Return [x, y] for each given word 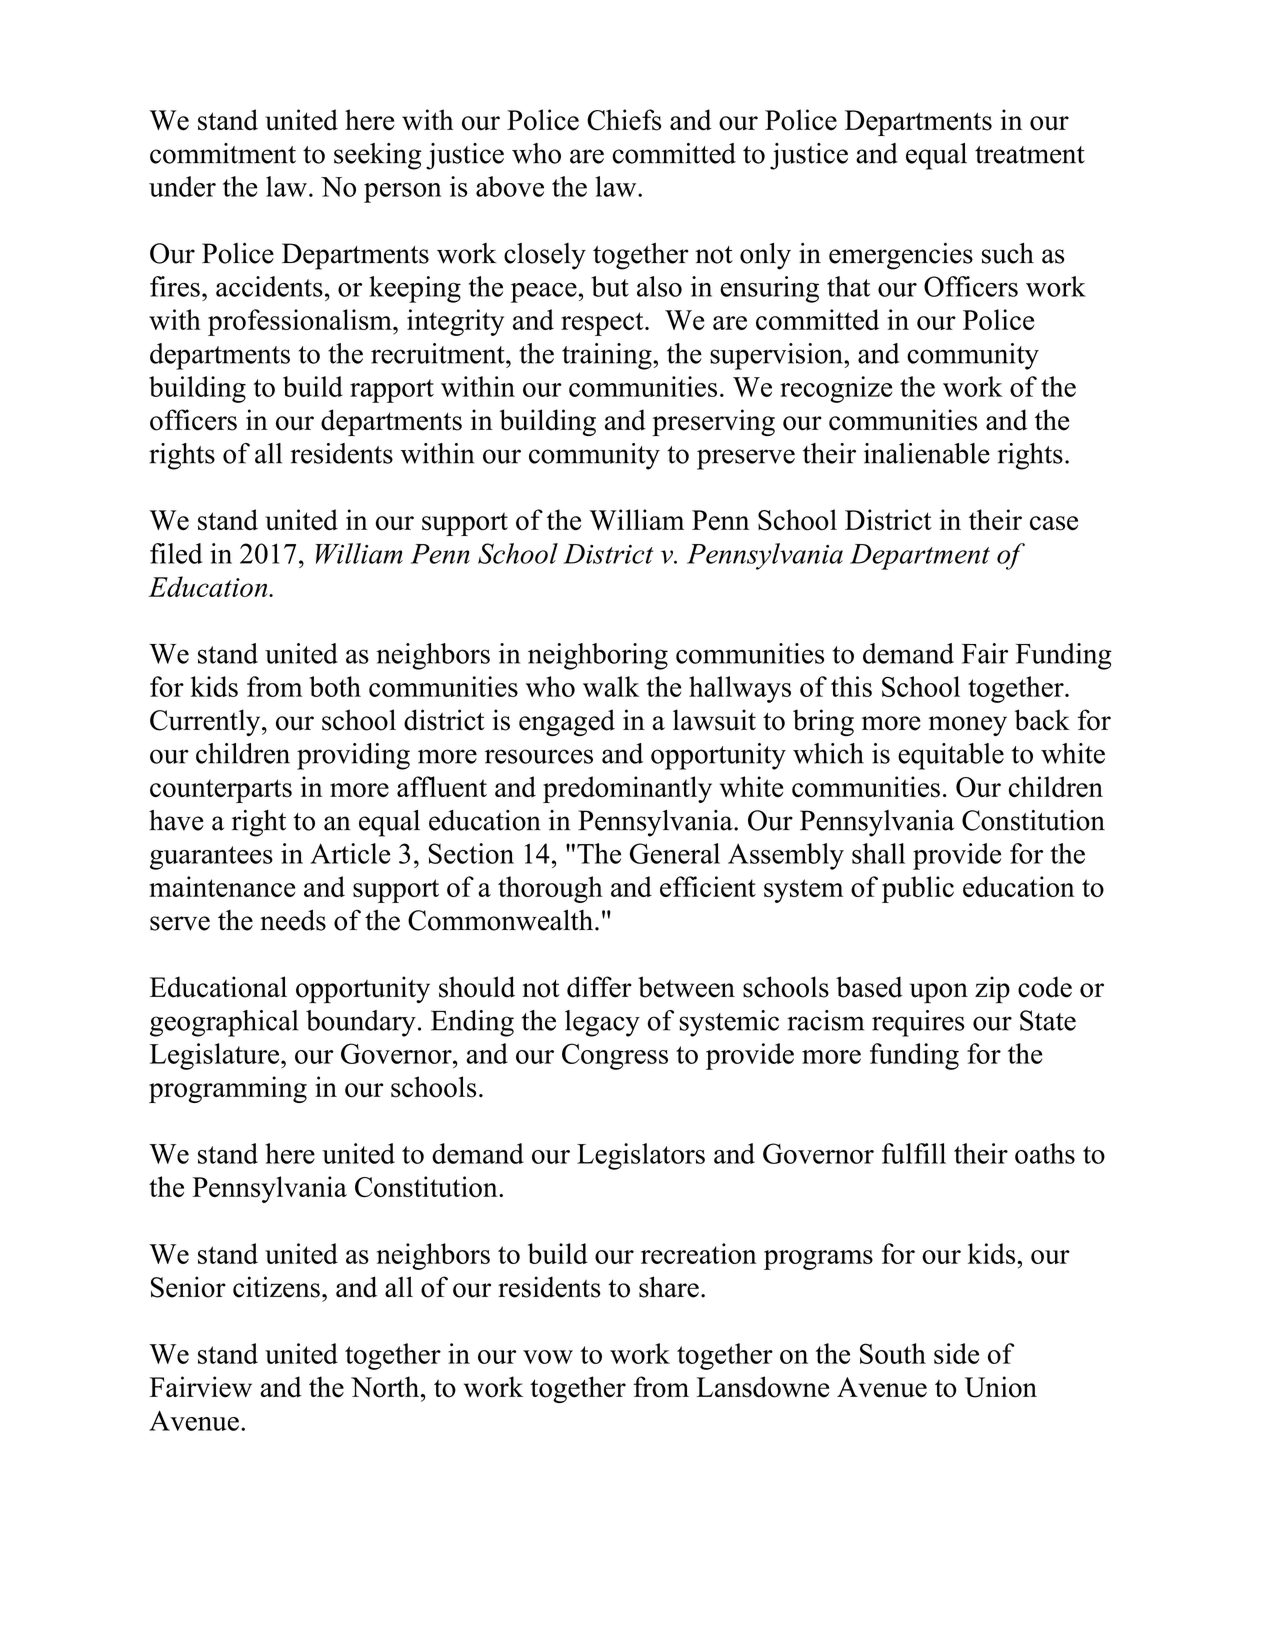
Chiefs [624, 120]
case [1054, 523]
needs [293, 920]
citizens [276, 1287]
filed [176, 553]
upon [939, 993]
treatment [1030, 155]
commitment [223, 153]
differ [599, 987]
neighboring [598, 656]
